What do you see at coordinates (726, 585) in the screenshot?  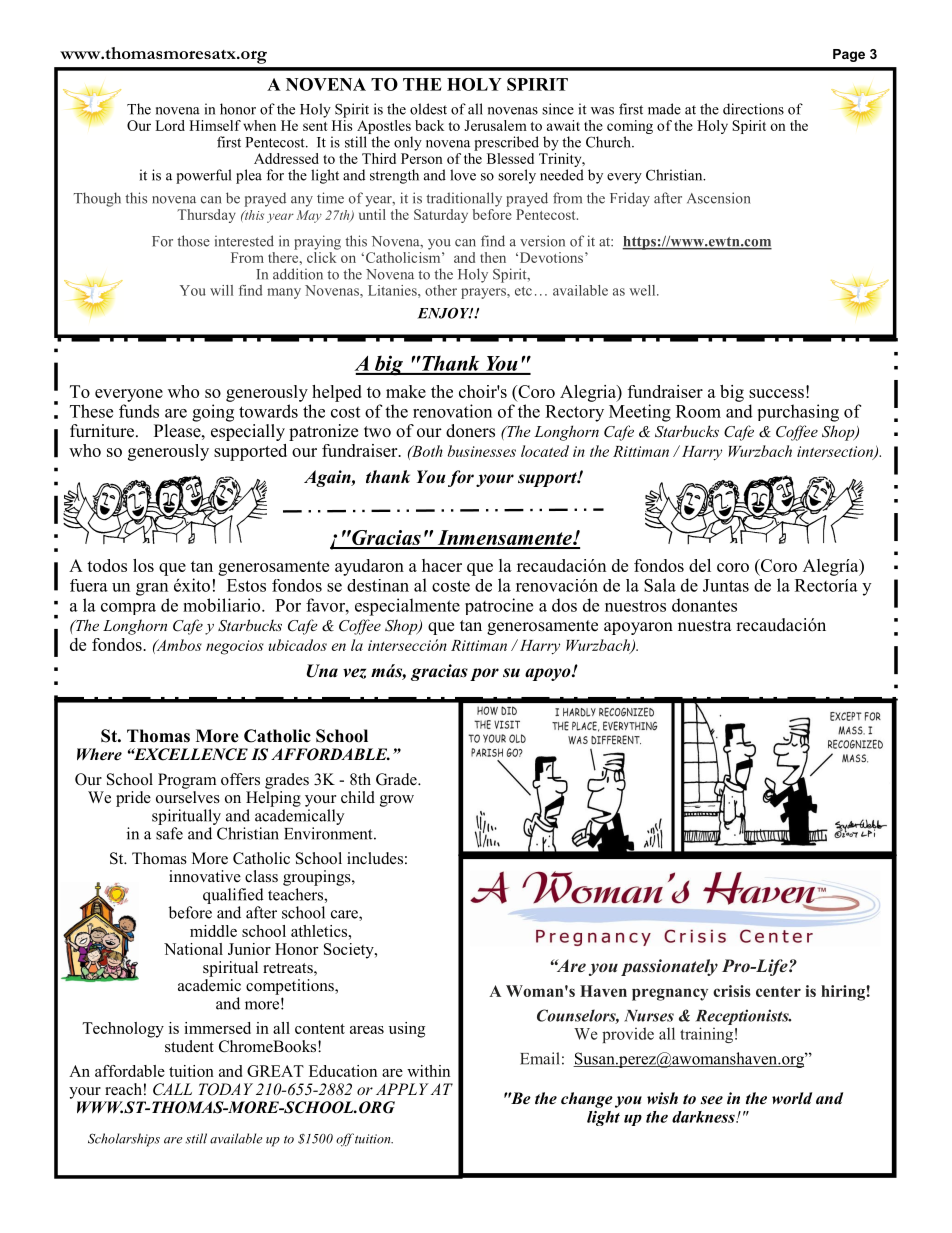 I see `Juntas` at bounding box center [726, 585].
